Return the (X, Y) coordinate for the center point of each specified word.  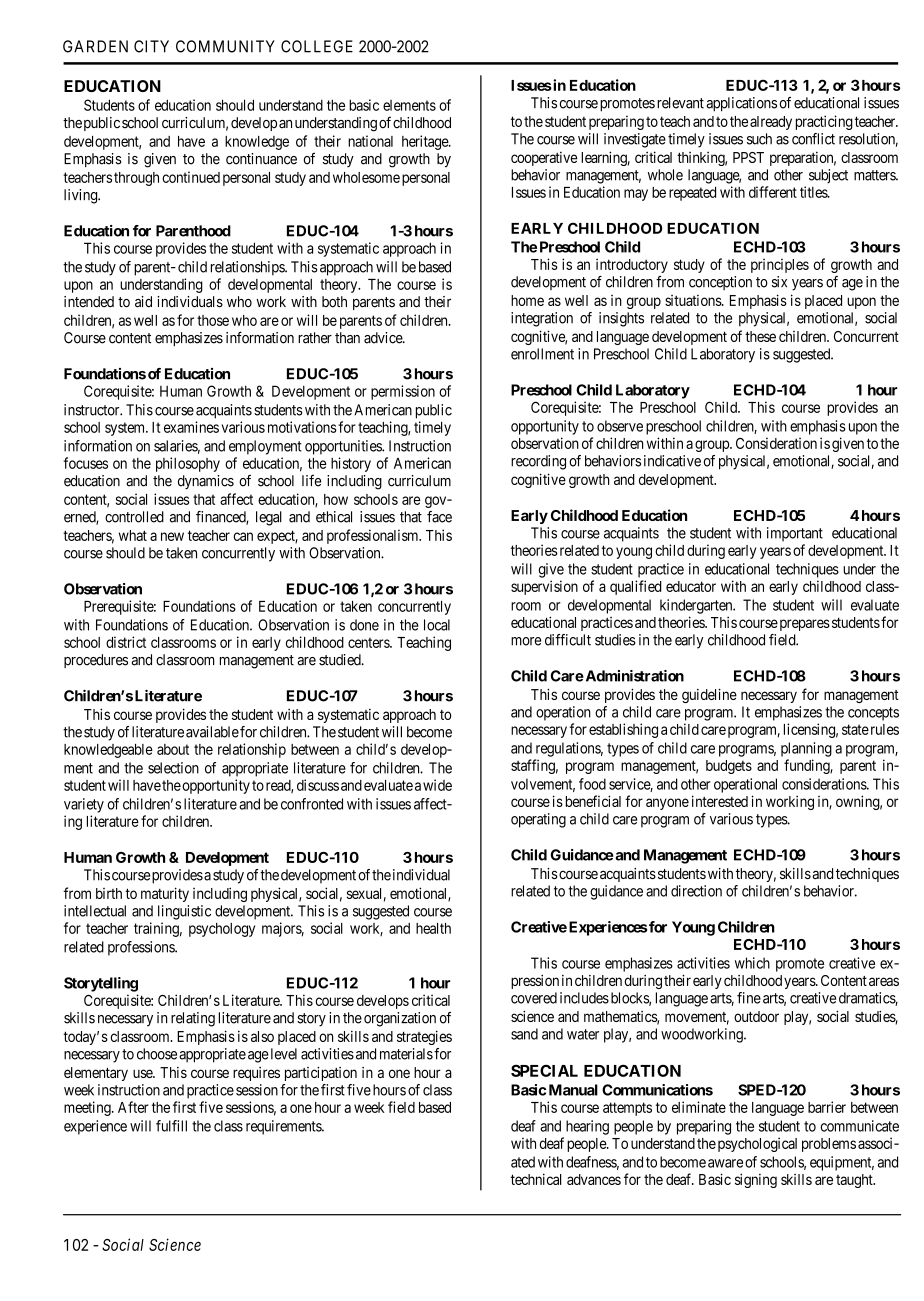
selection (173, 768)
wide (437, 785)
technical (536, 1179)
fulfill (171, 1126)
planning (806, 749)
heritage (426, 142)
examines (191, 427)
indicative (672, 461)
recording (538, 462)
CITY (151, 46)
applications (742, 104)
